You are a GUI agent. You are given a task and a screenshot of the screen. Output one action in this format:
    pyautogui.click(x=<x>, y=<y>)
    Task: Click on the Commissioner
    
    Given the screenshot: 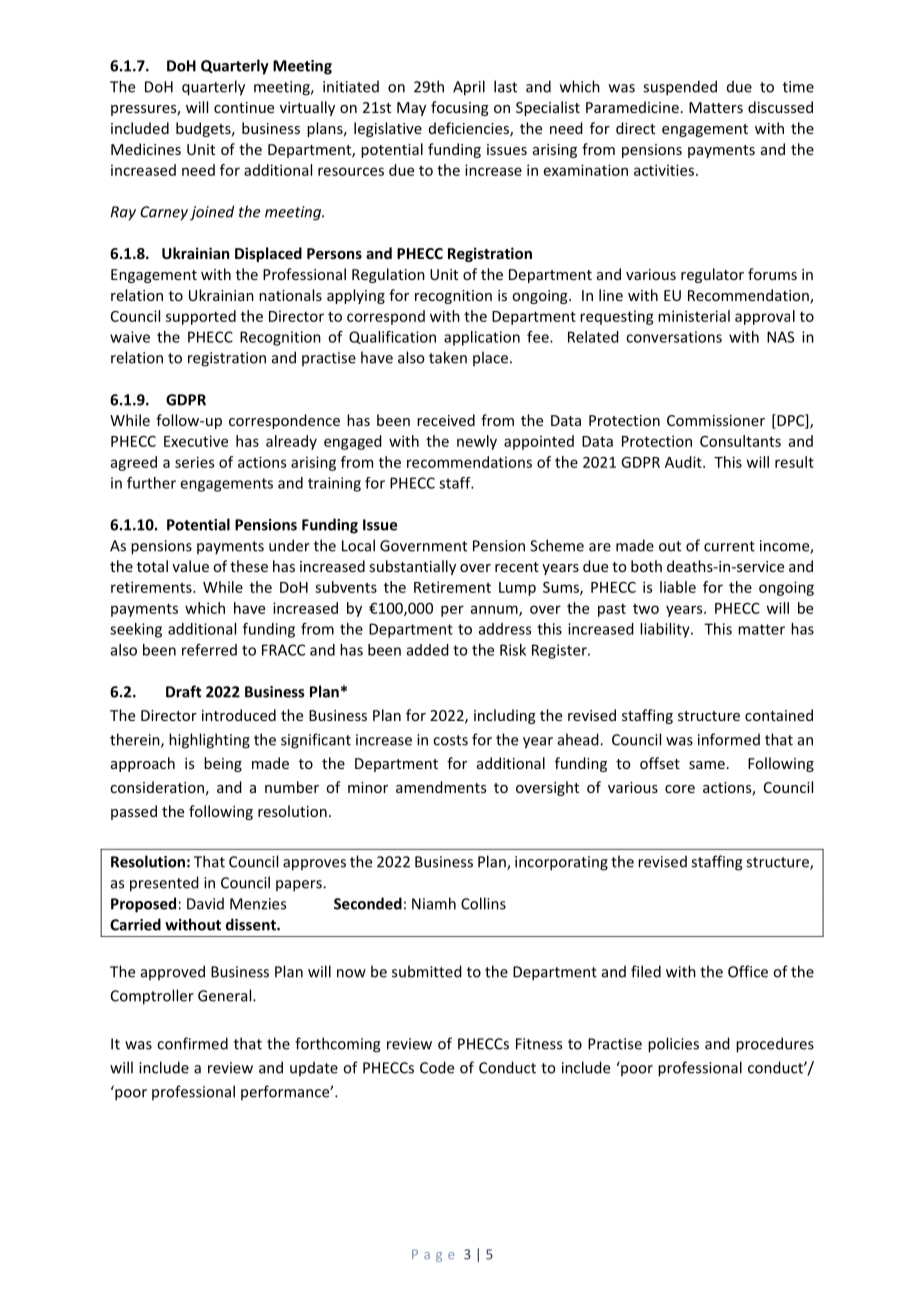 What is the action you would take?
    pyautogui.click(x=716, y=420)
